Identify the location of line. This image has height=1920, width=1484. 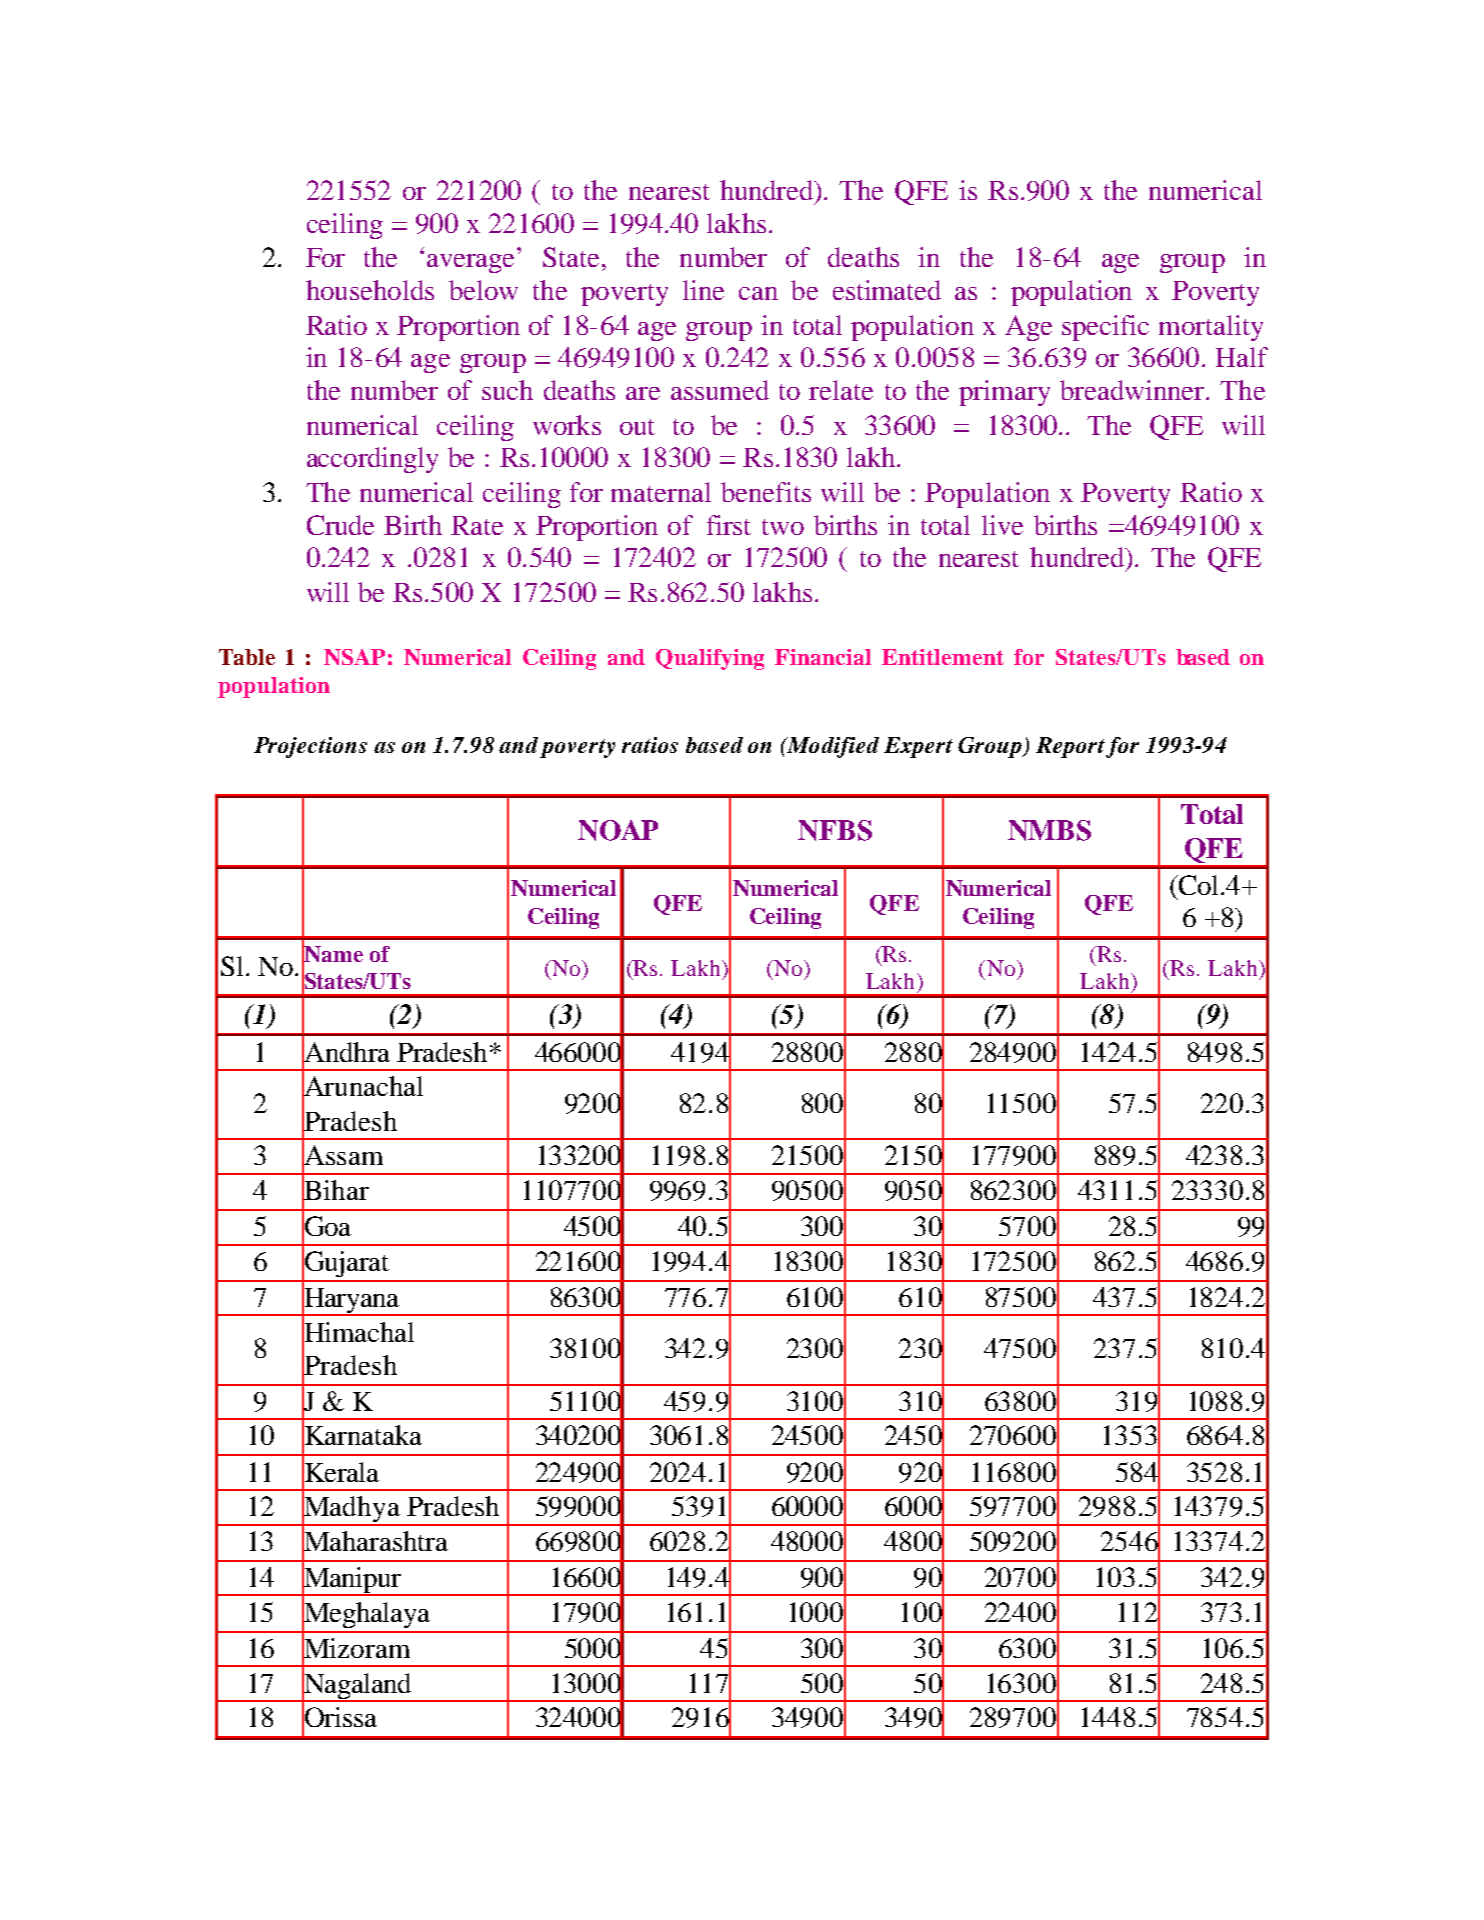
(703, 290).
